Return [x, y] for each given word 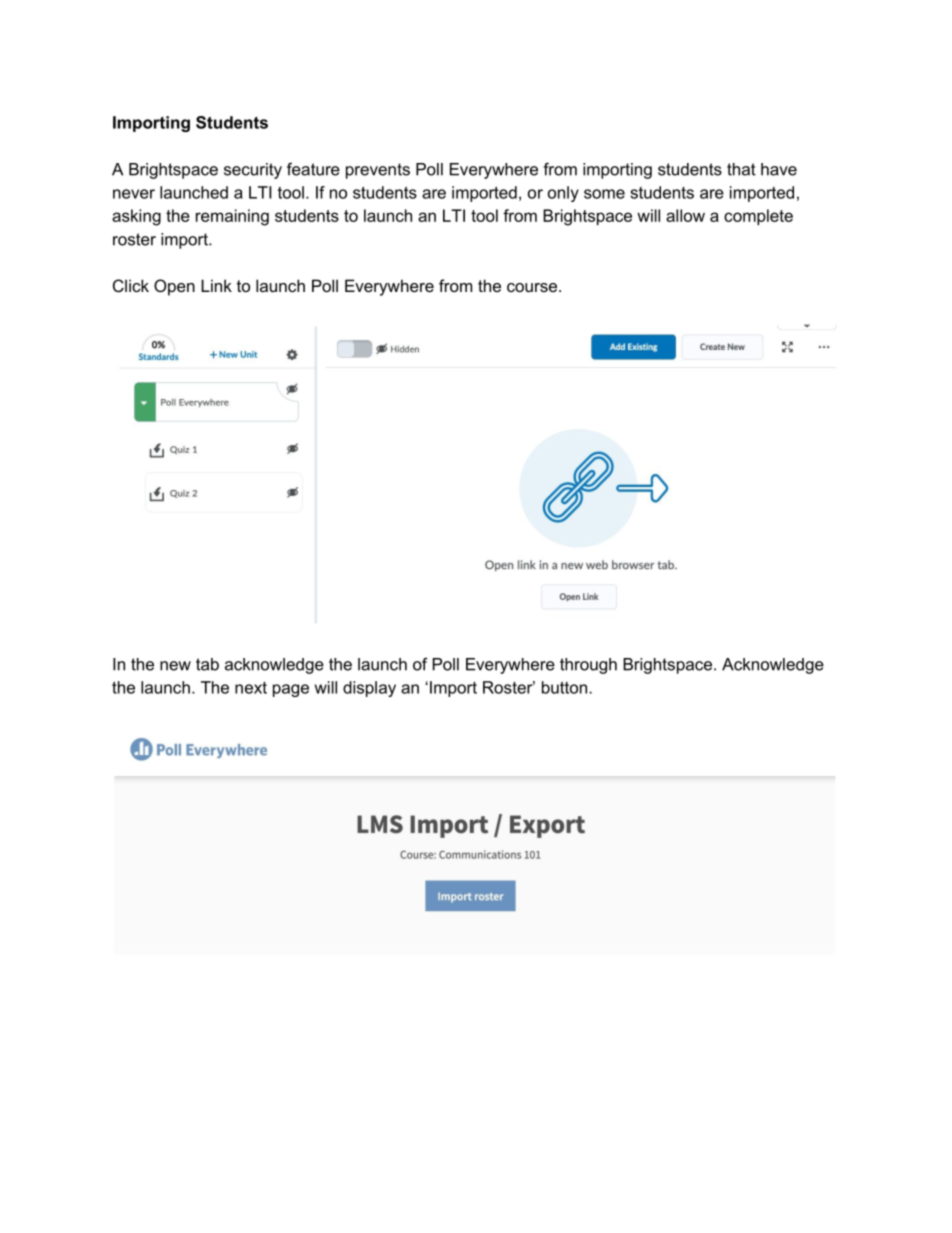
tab [207, 664]
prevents [378, 171]
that [741, 169]
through [588, 666]
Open [174, 287]
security [253, 171]
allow [685, 215]
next [251, 688]
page [291, 690]
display [369, 689]
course [532, 287]
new [175, 666]
